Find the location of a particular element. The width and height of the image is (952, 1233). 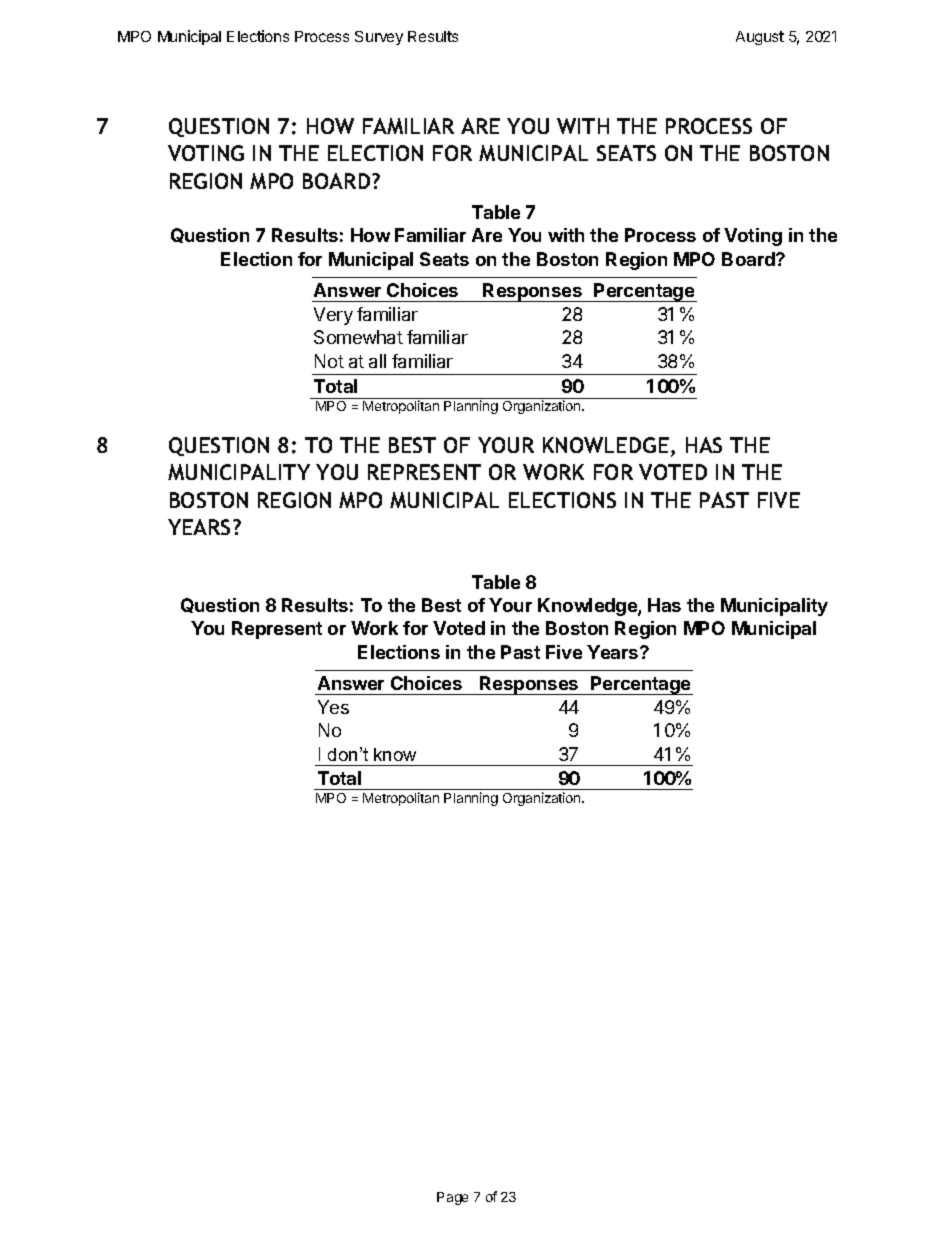

August is located at coordinates (760, 38).
